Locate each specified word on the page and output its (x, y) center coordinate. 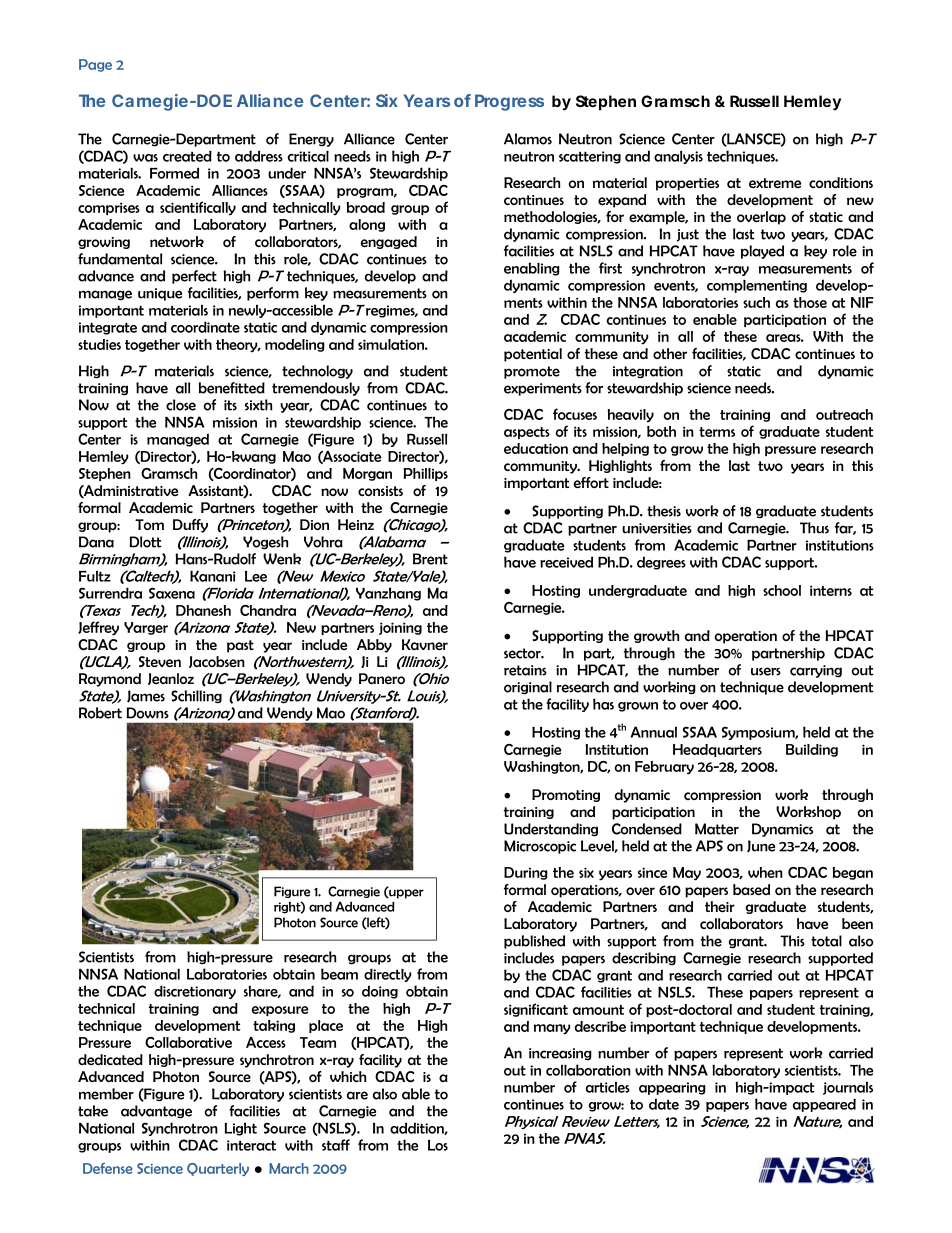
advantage (156, 1112)
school (782, 590)
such (756, 302)
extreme (775, 183)
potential (533, 355)
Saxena (172, 593)
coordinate (205, 327)
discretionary (195, 992)
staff (336, 1145)
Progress (509, 102)
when (765, 872)
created (187, 156)
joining (400, 628)
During (526, 873)
